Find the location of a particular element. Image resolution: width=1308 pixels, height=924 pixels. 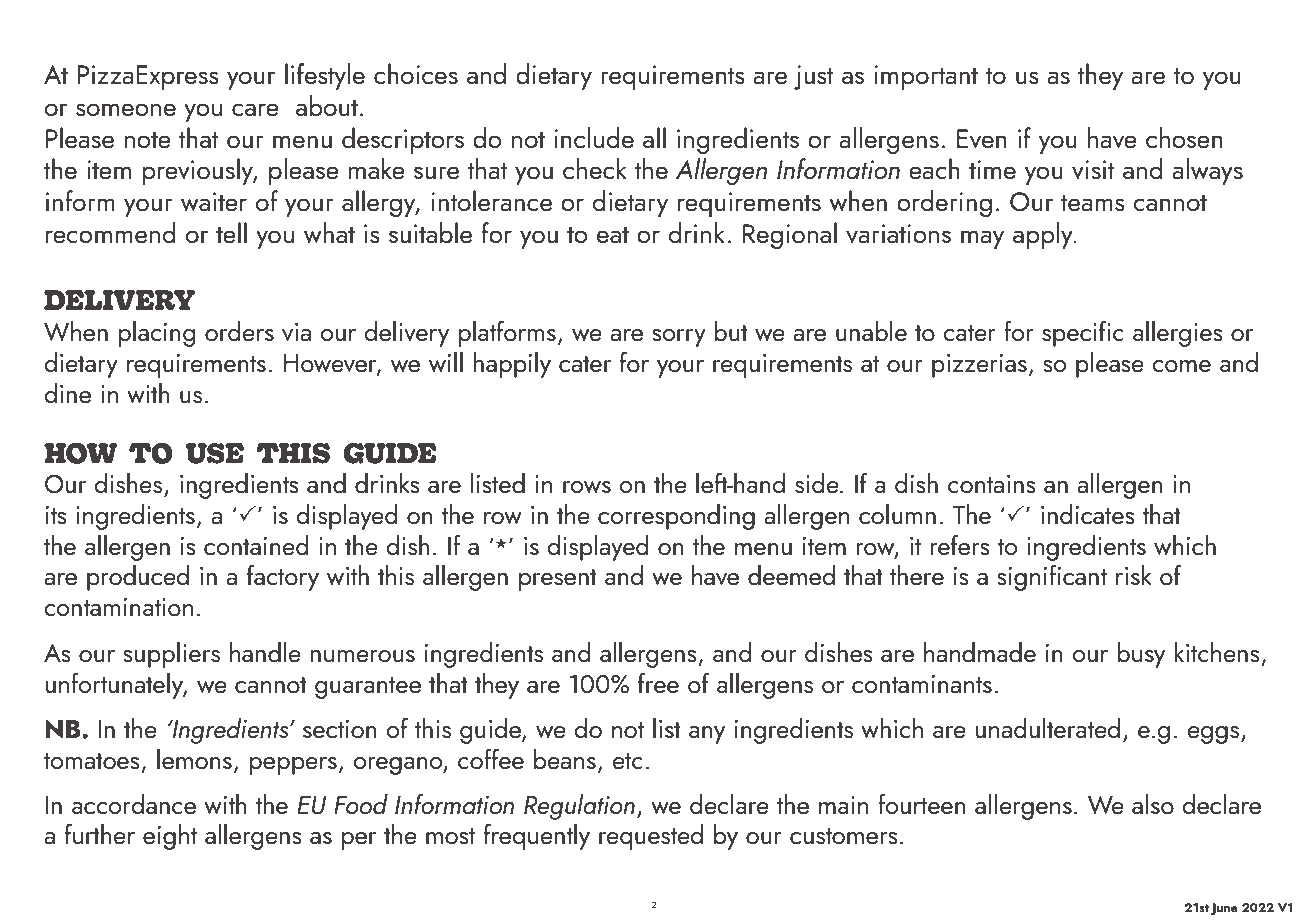

include is located at coordinates (594, 138).
